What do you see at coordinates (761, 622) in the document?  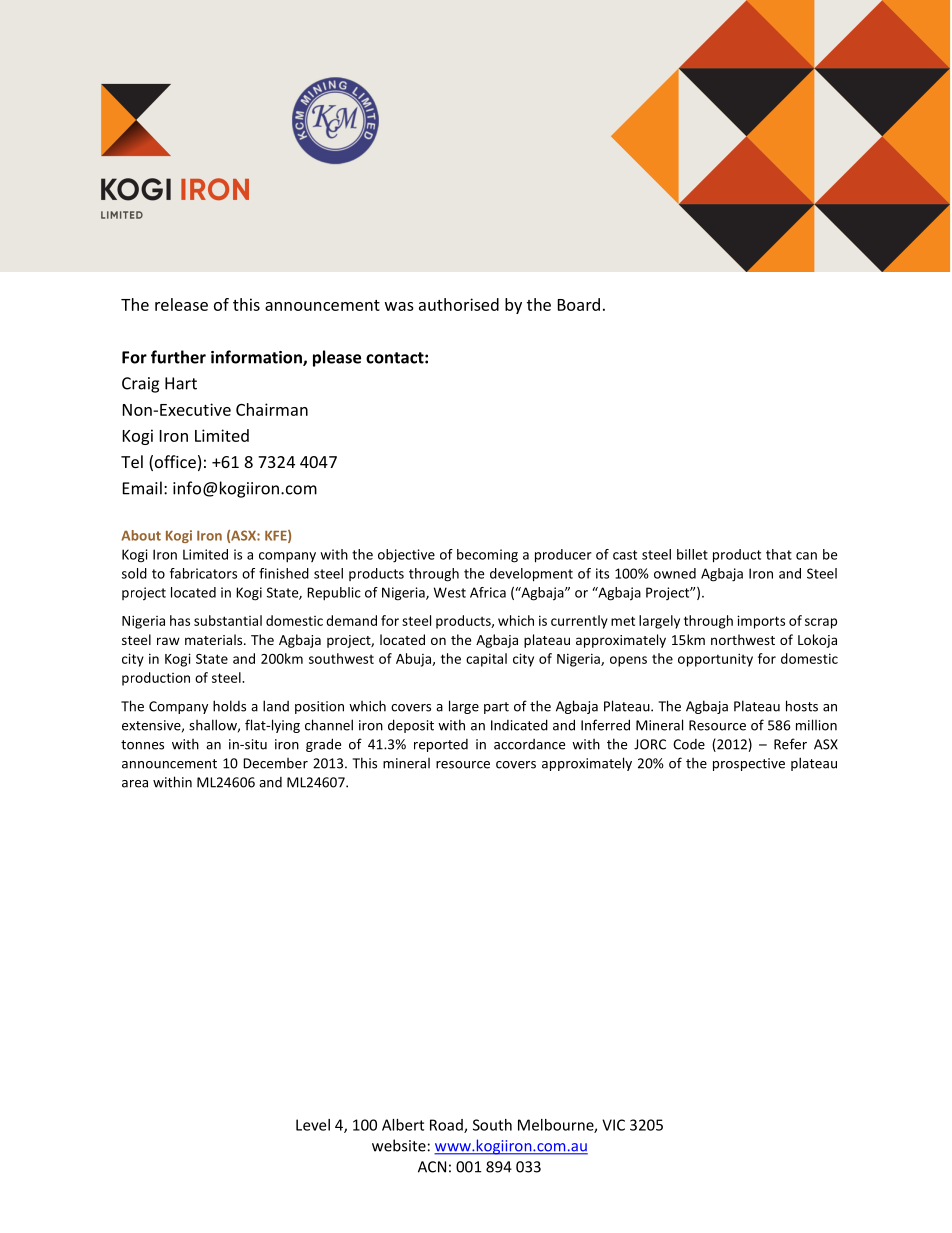 I see `imports` at bounding box center [761, 622].
